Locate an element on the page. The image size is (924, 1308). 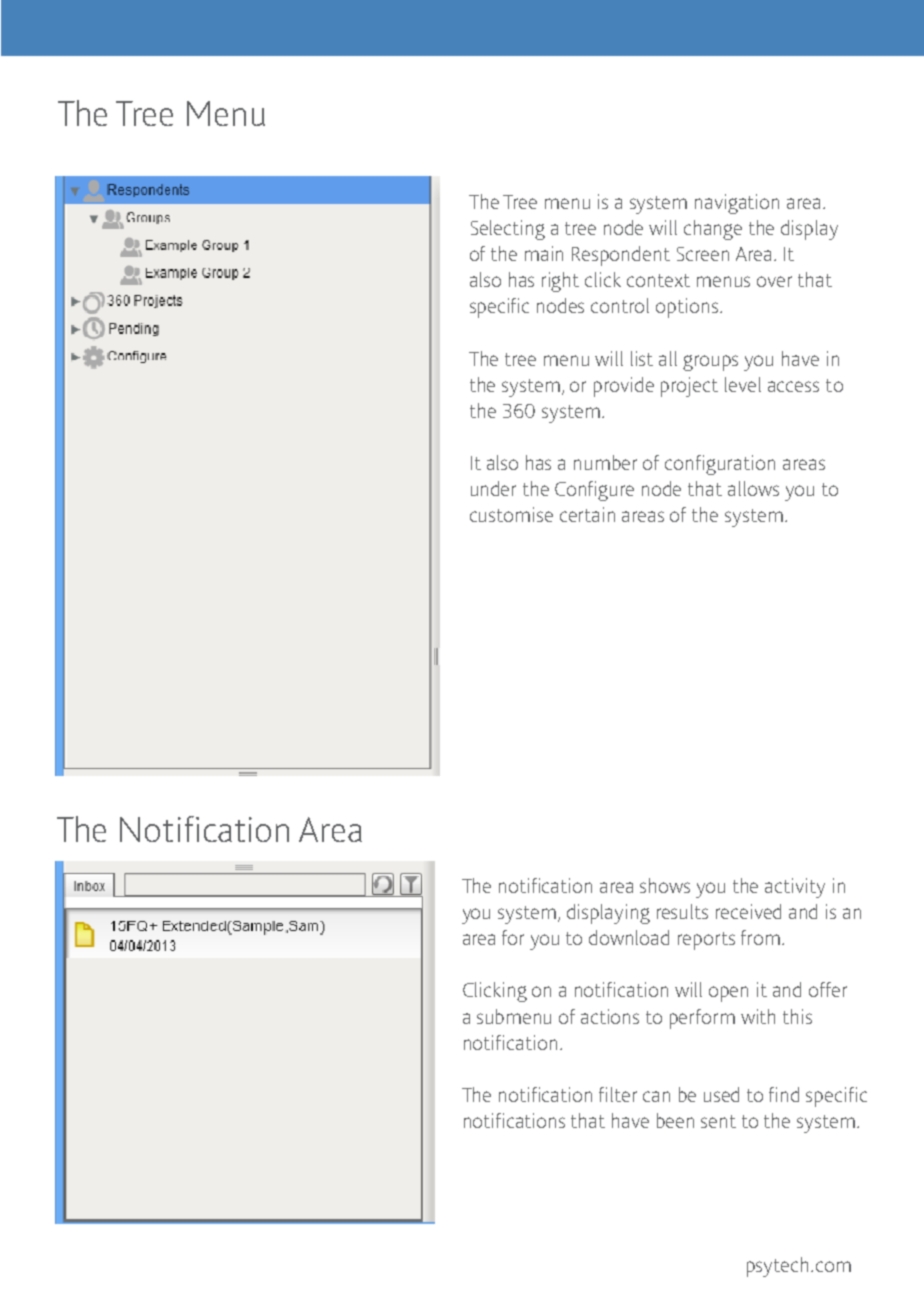
find is located at coordinates (784, 1094).
